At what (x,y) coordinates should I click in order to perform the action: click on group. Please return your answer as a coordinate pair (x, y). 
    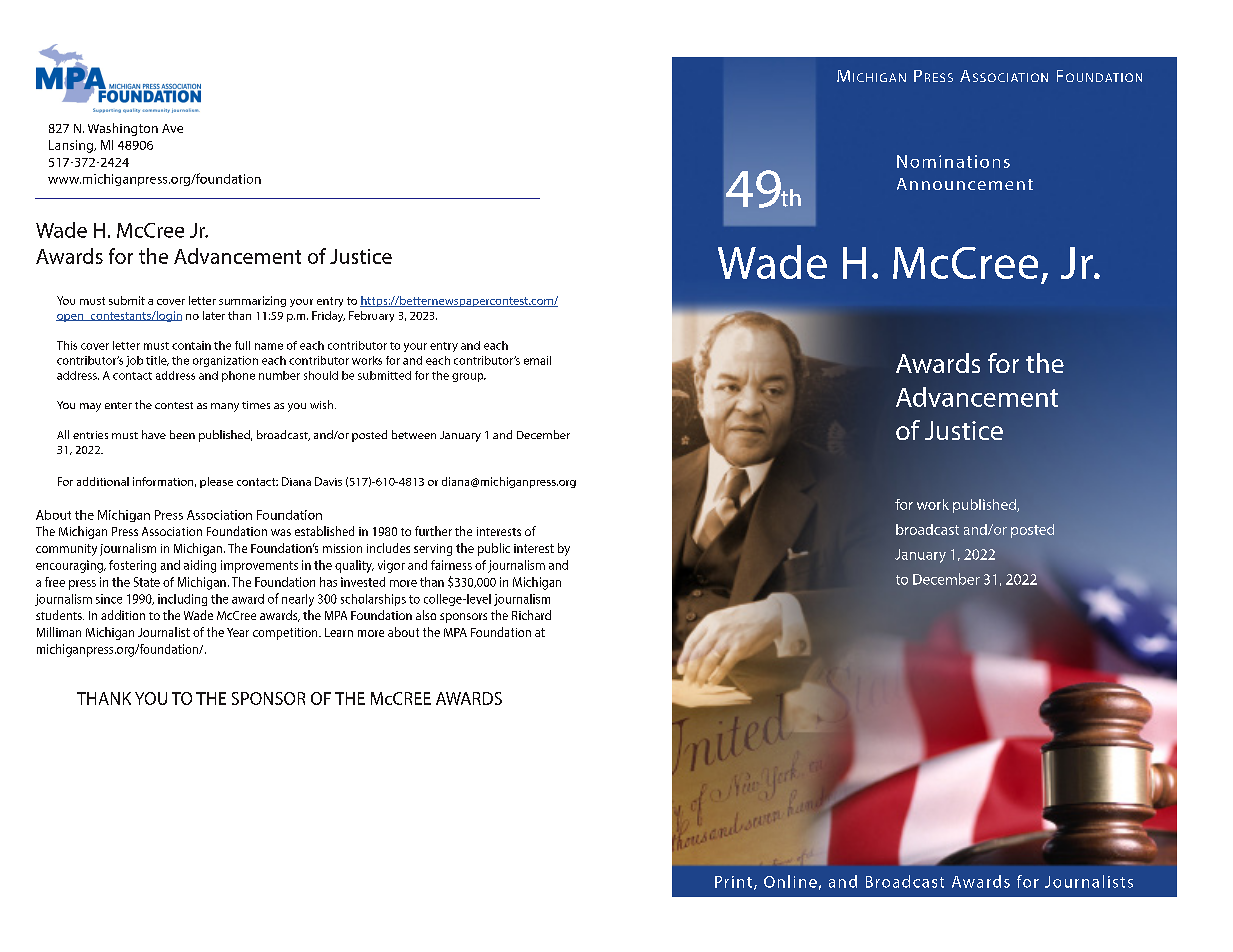
    Looking at the image, I should click on (469, 377).
